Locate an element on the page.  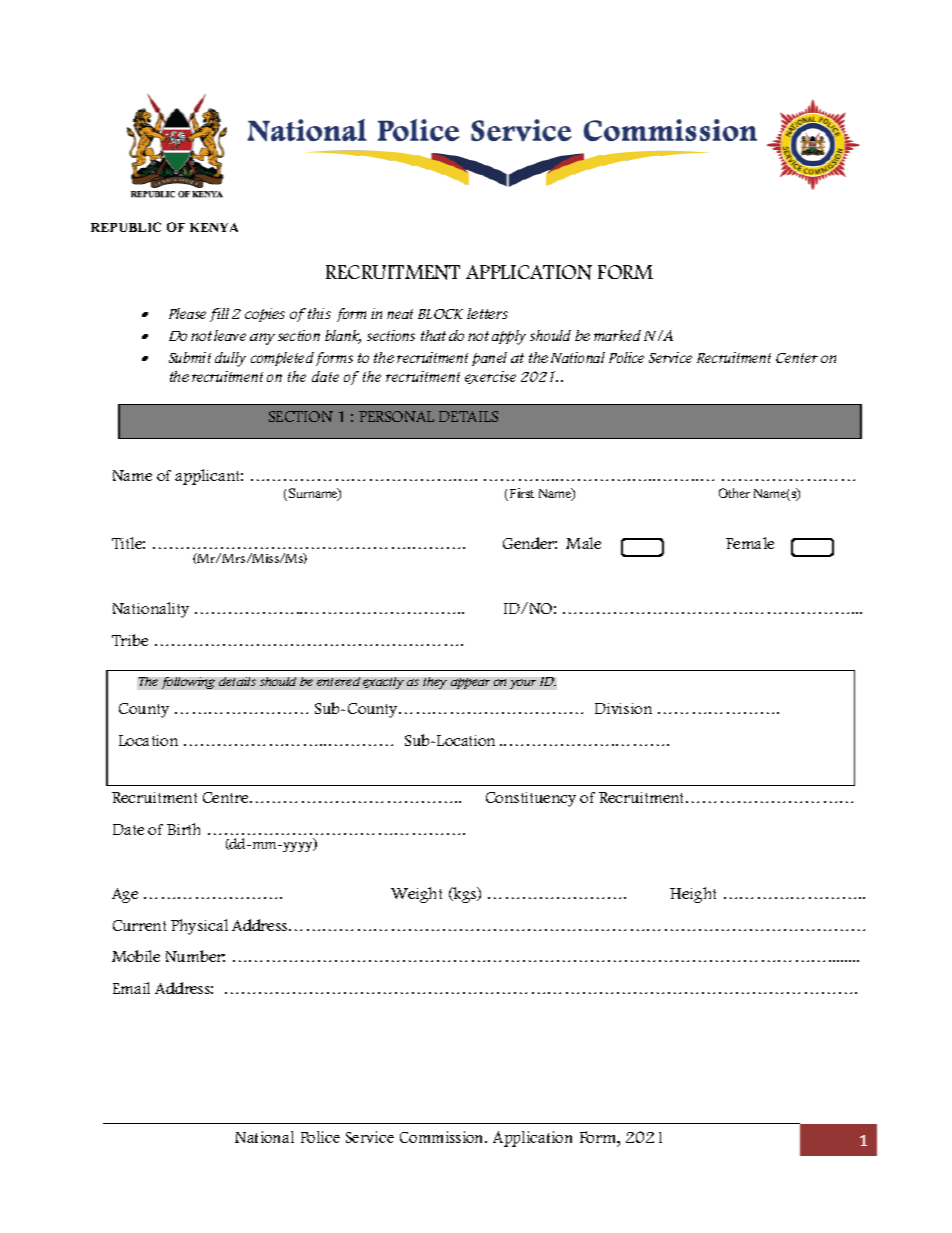
Tribe is located at coordinates (130, 640).
